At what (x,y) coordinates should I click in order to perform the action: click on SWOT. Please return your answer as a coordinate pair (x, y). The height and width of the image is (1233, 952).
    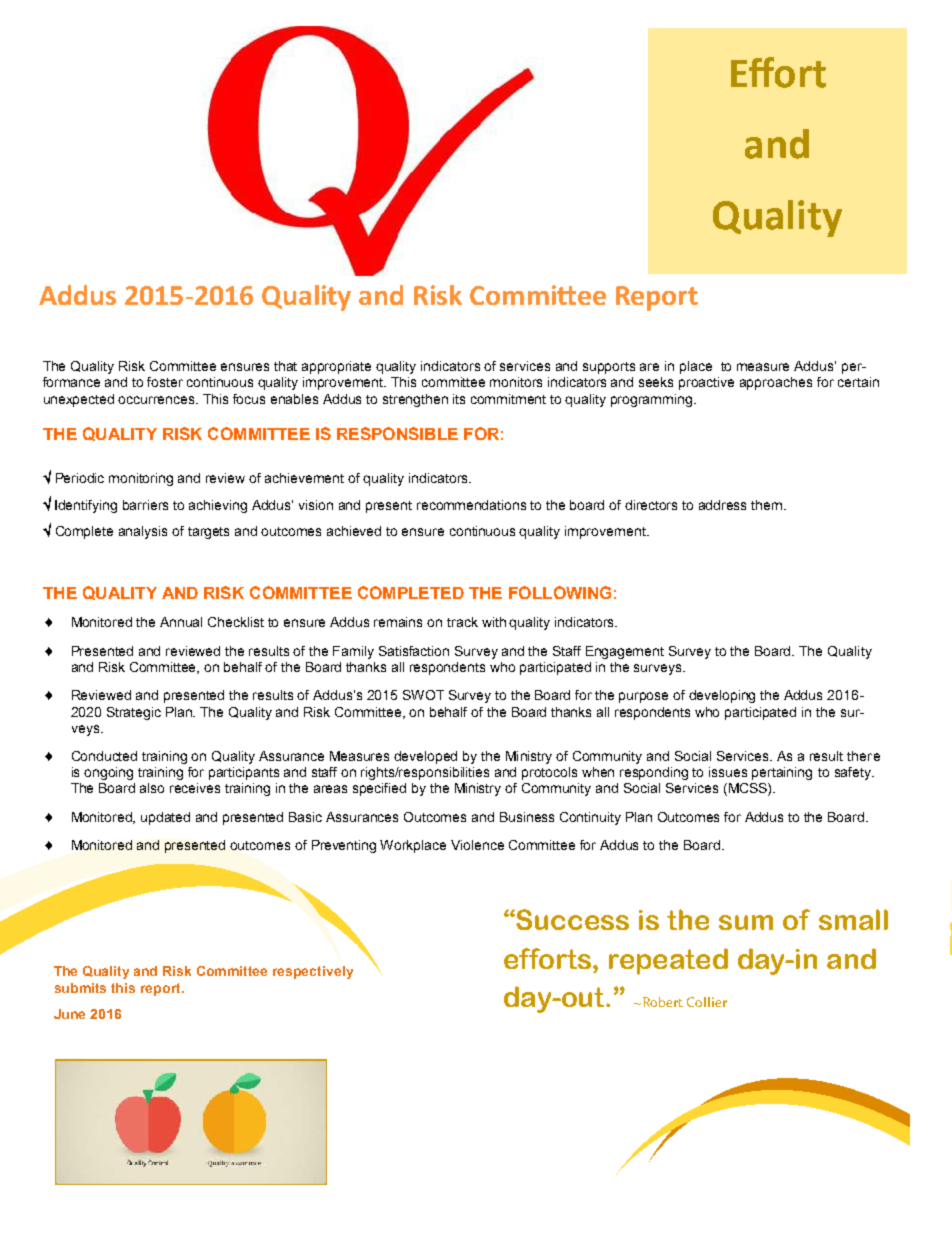
    Looking at the image, I should click on (423, 695).
